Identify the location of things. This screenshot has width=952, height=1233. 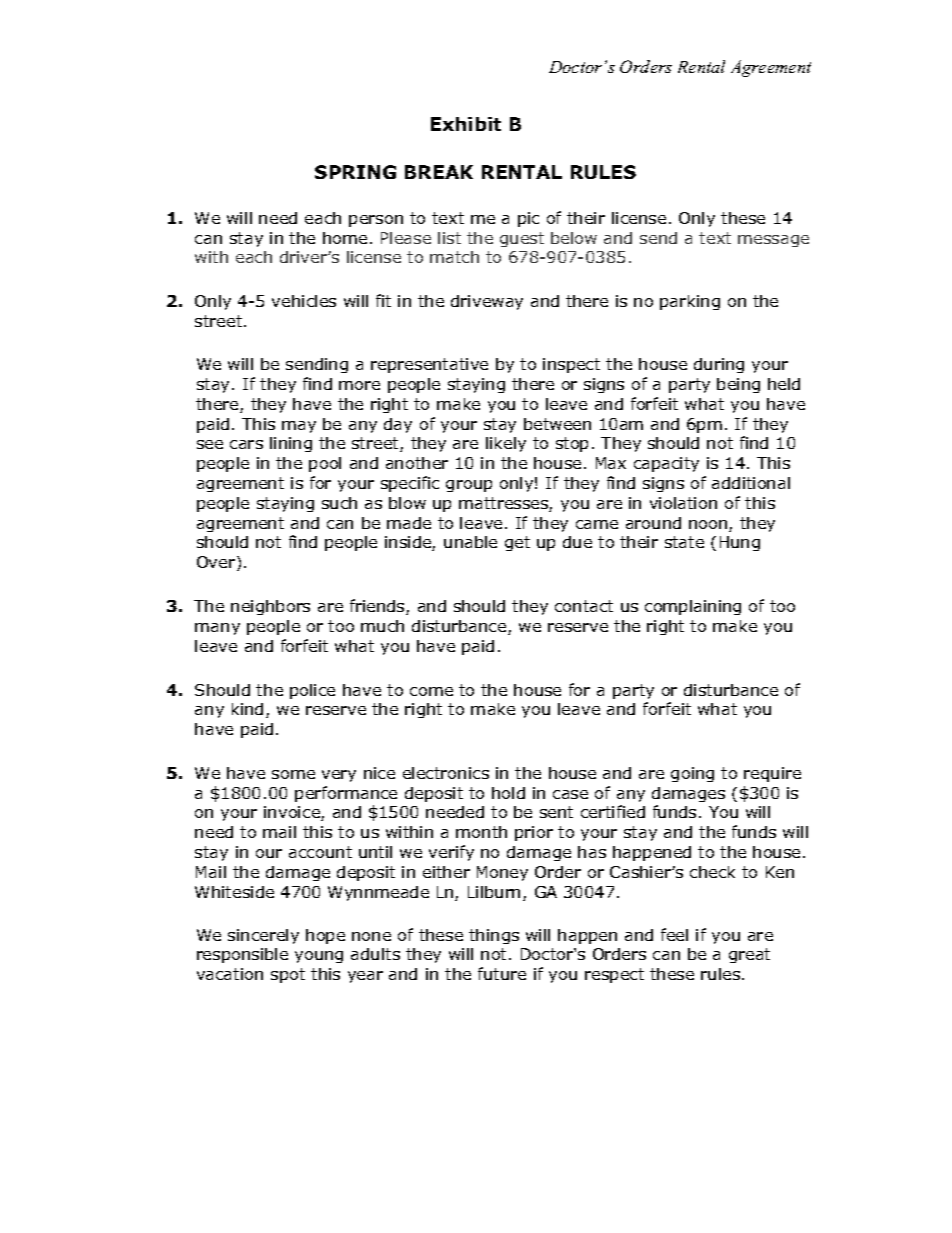
(494, 936).
